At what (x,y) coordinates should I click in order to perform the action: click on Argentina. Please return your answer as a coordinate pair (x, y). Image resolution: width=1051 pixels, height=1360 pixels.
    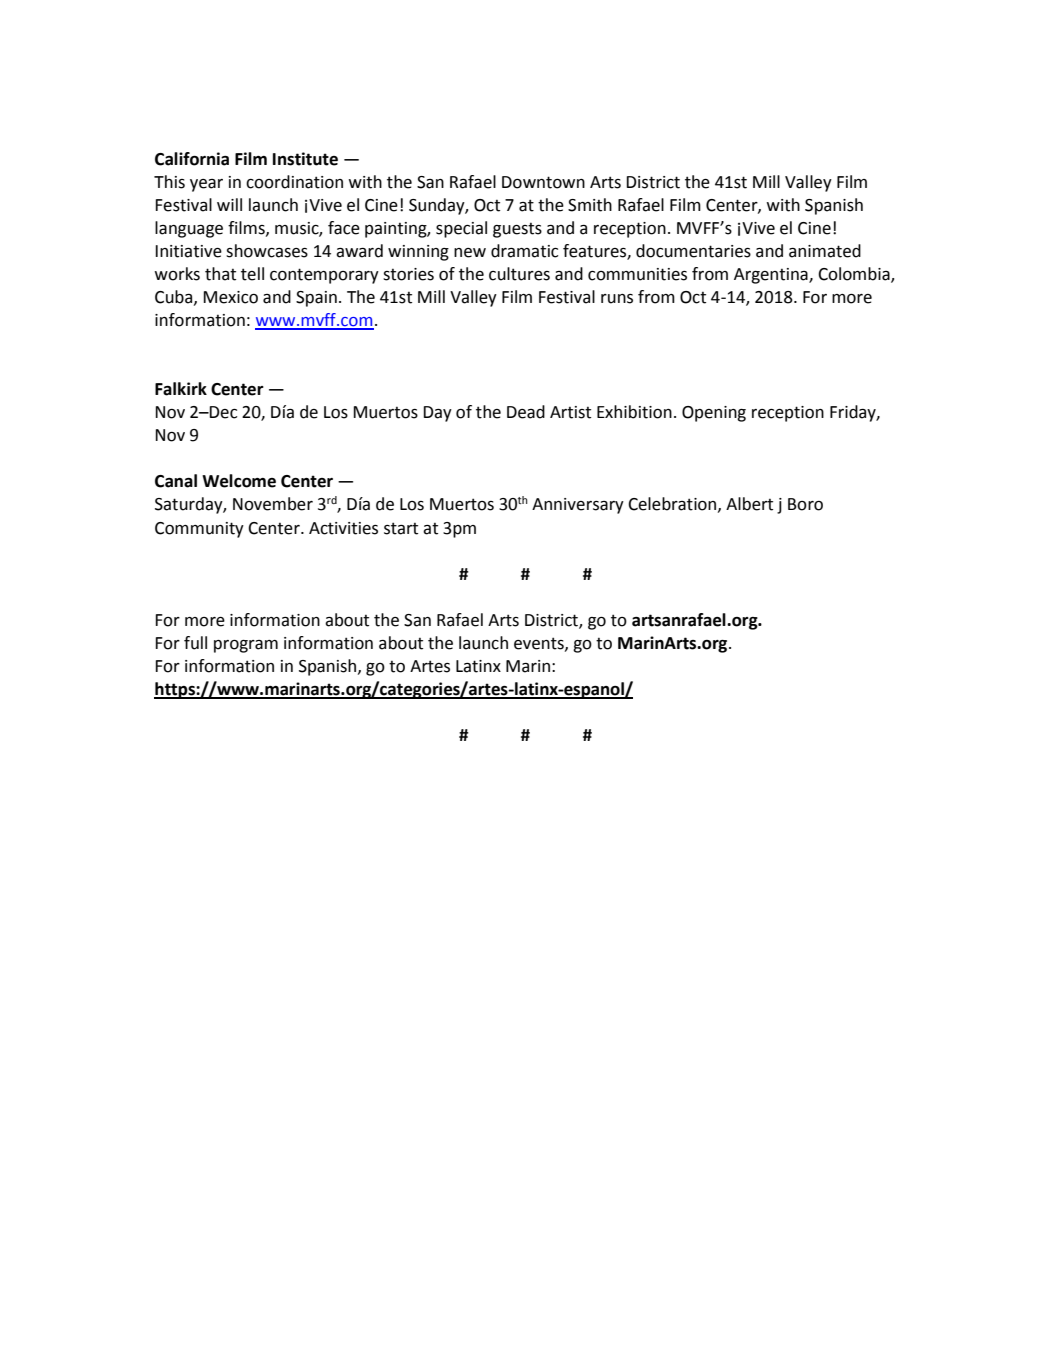
    Looking at the image, I should click on (772, 276).
